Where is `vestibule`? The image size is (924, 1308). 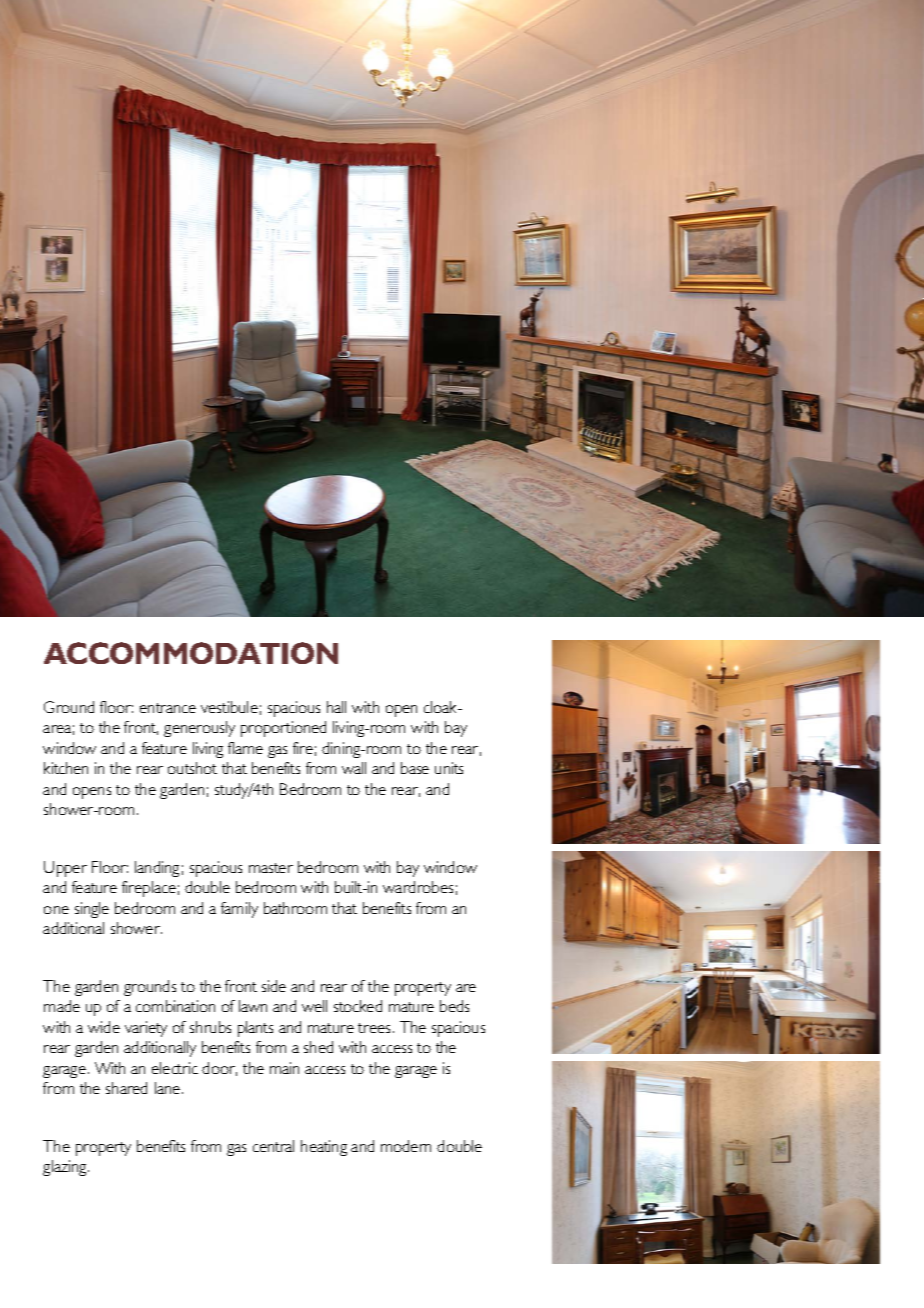 vestibule is located at coordinates (229, 707).
